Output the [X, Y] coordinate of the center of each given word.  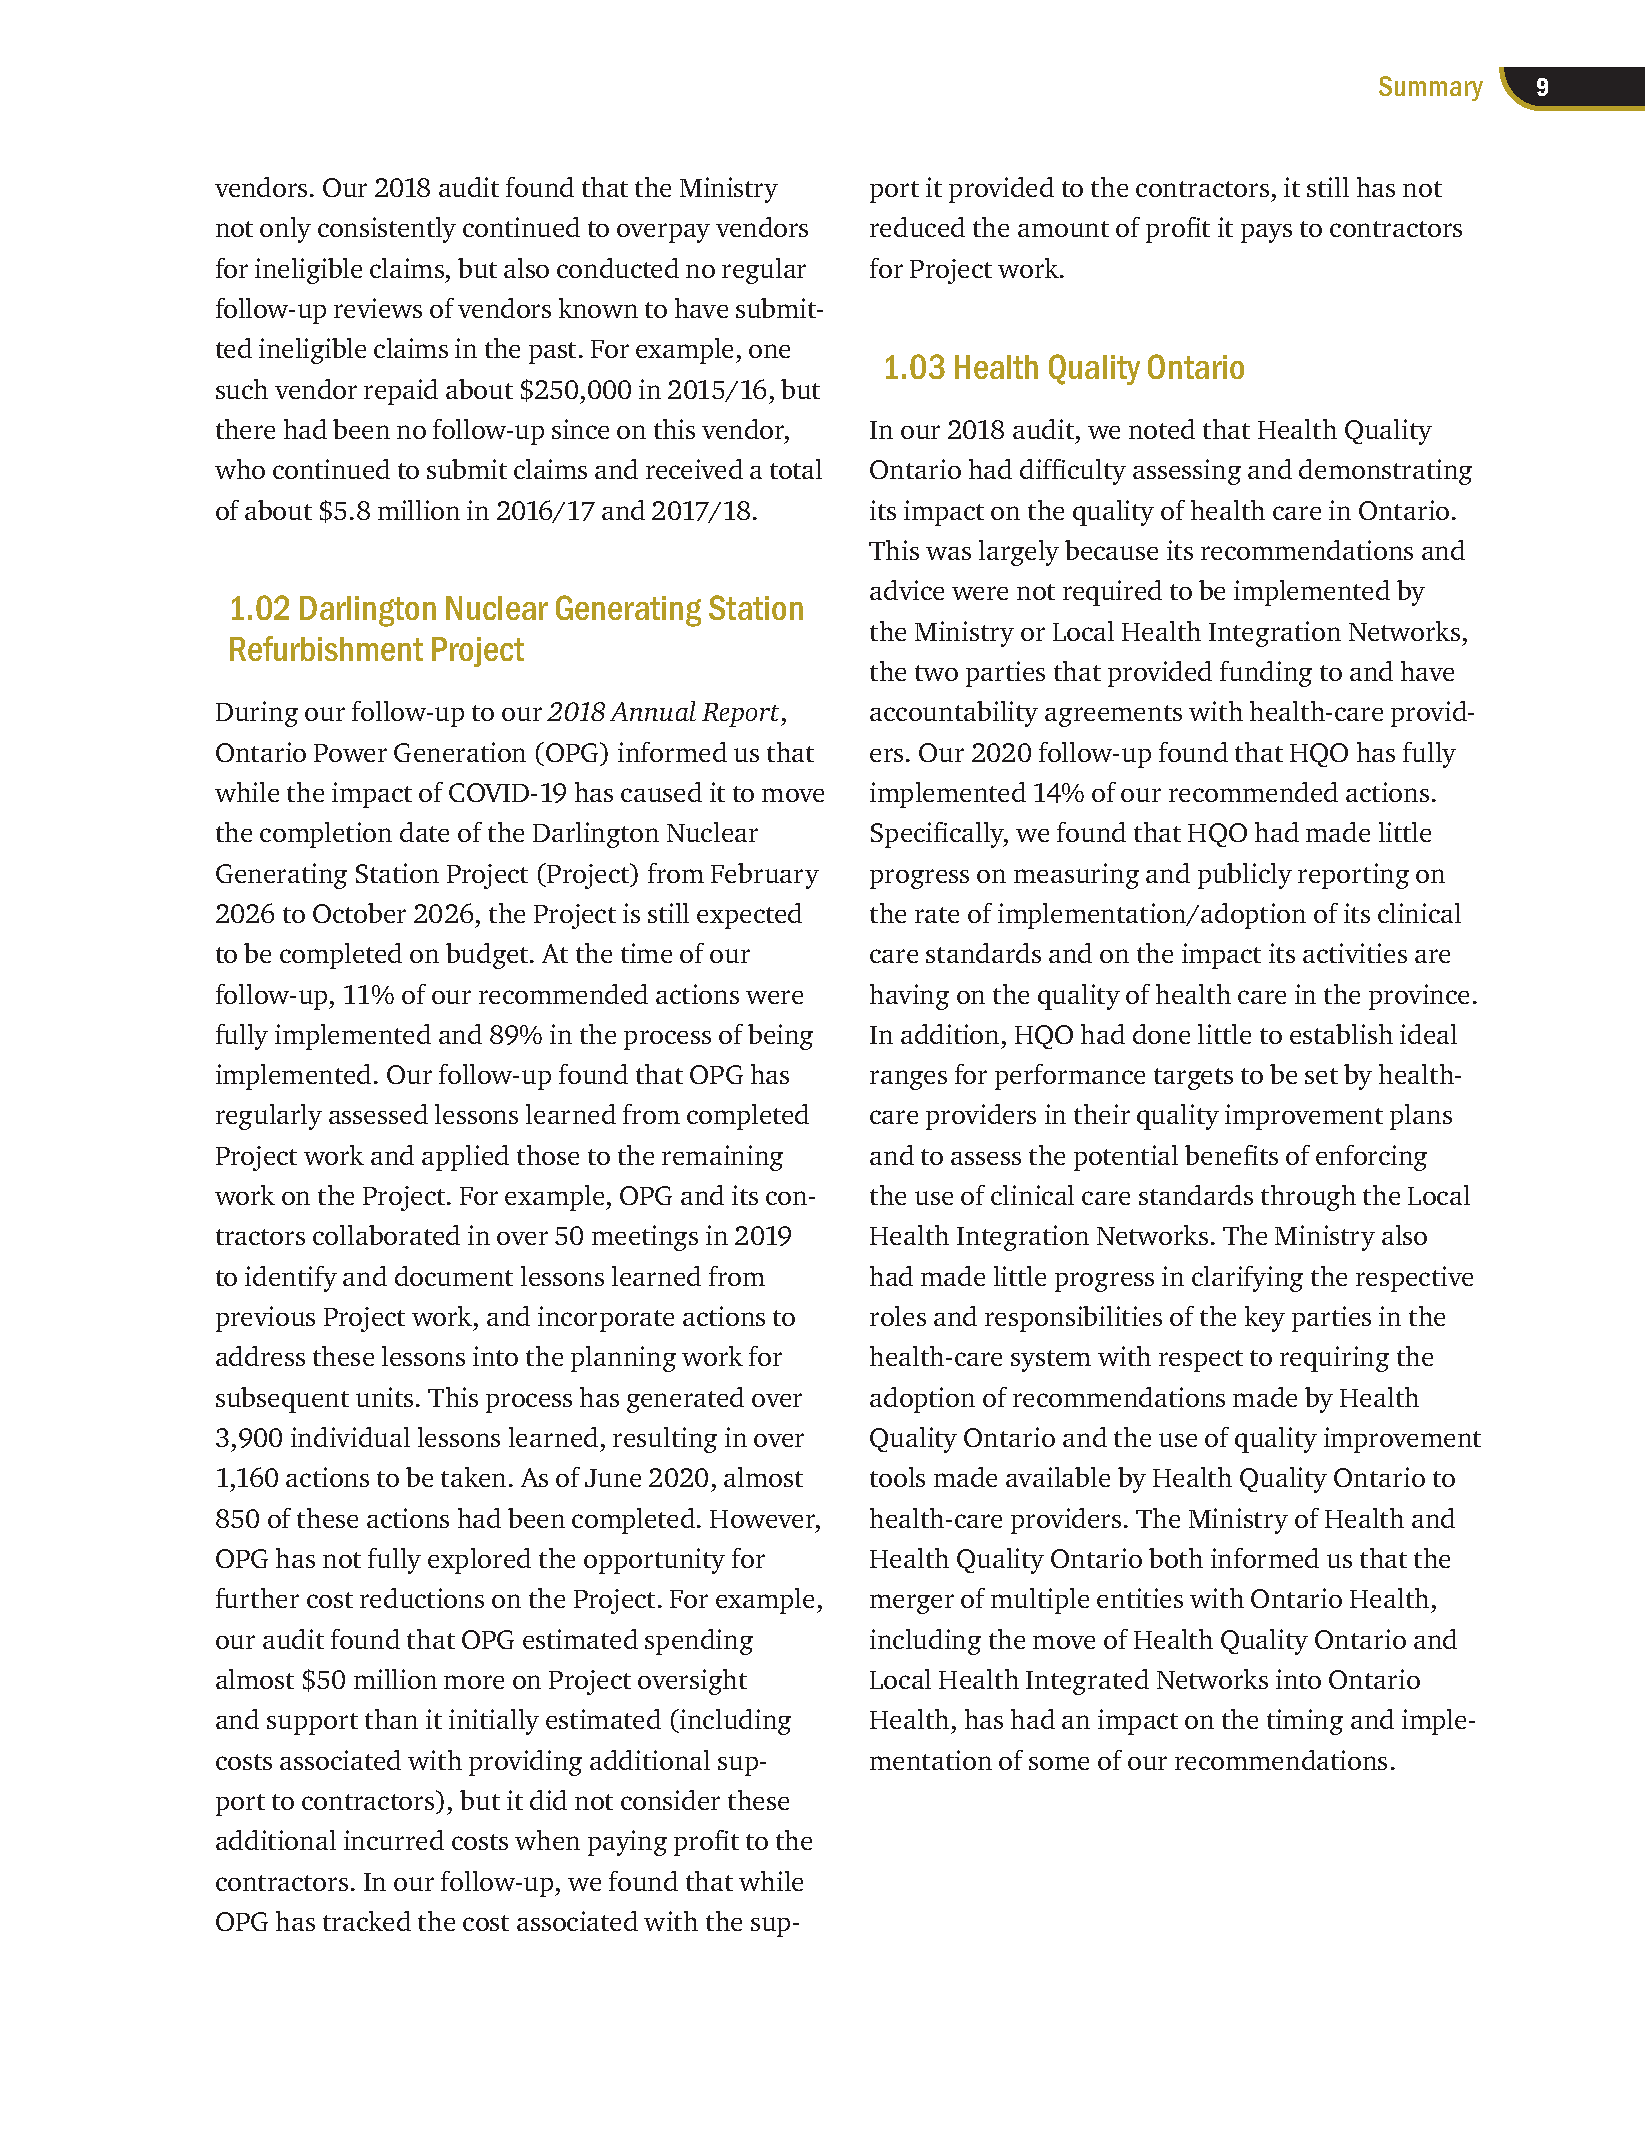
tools [897, 1477]
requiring [1334, 1359]
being [780, 1037]
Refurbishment [326, 648]
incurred [394, 1840]
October [359, 913]
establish [1341, 1034]
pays [1266, 233]
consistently [387, 230]
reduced [917, 227]
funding [1266, 674]
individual [350, 1437]
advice [907, 590]
